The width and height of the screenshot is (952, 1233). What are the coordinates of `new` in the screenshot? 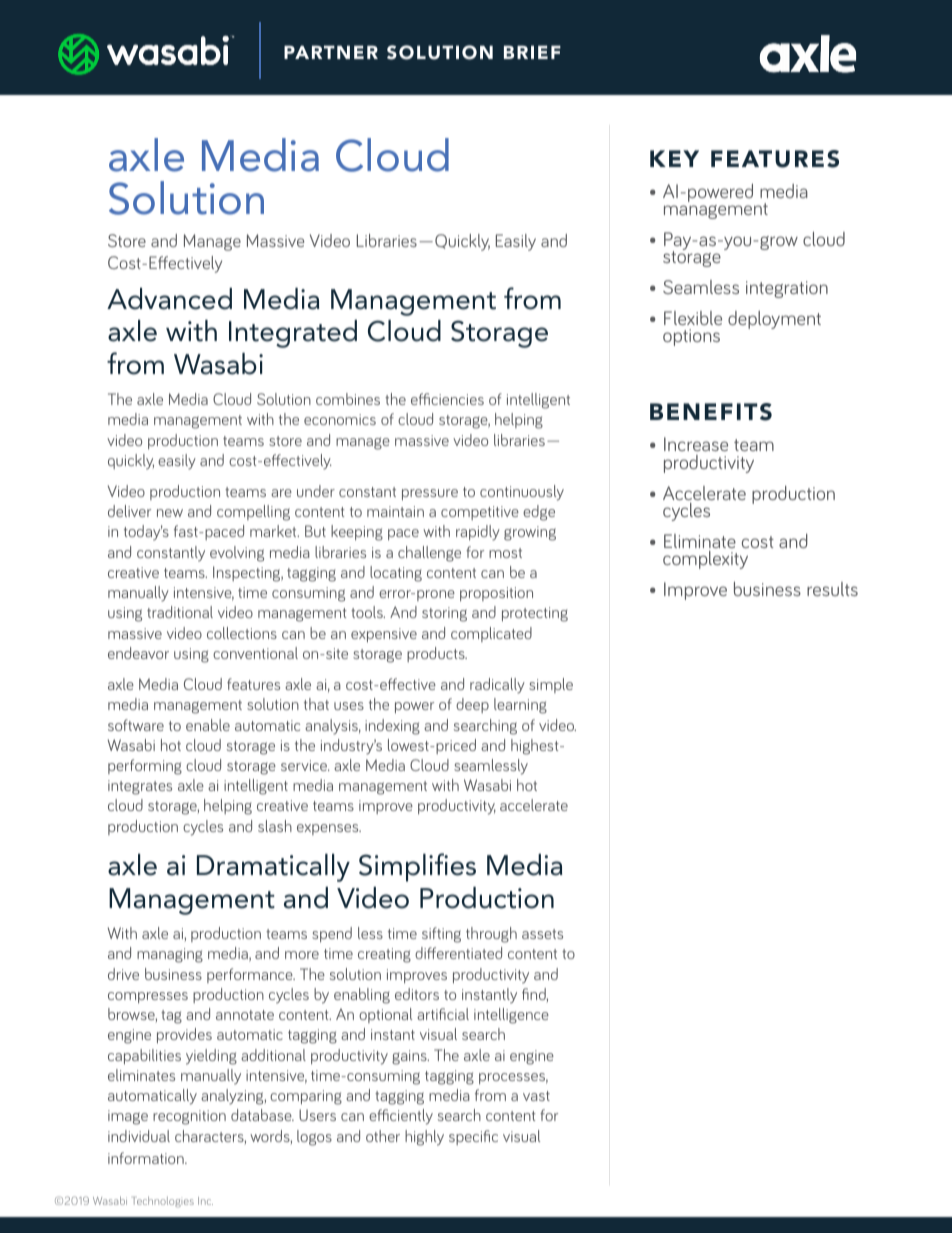 It's located at (170, 513).
